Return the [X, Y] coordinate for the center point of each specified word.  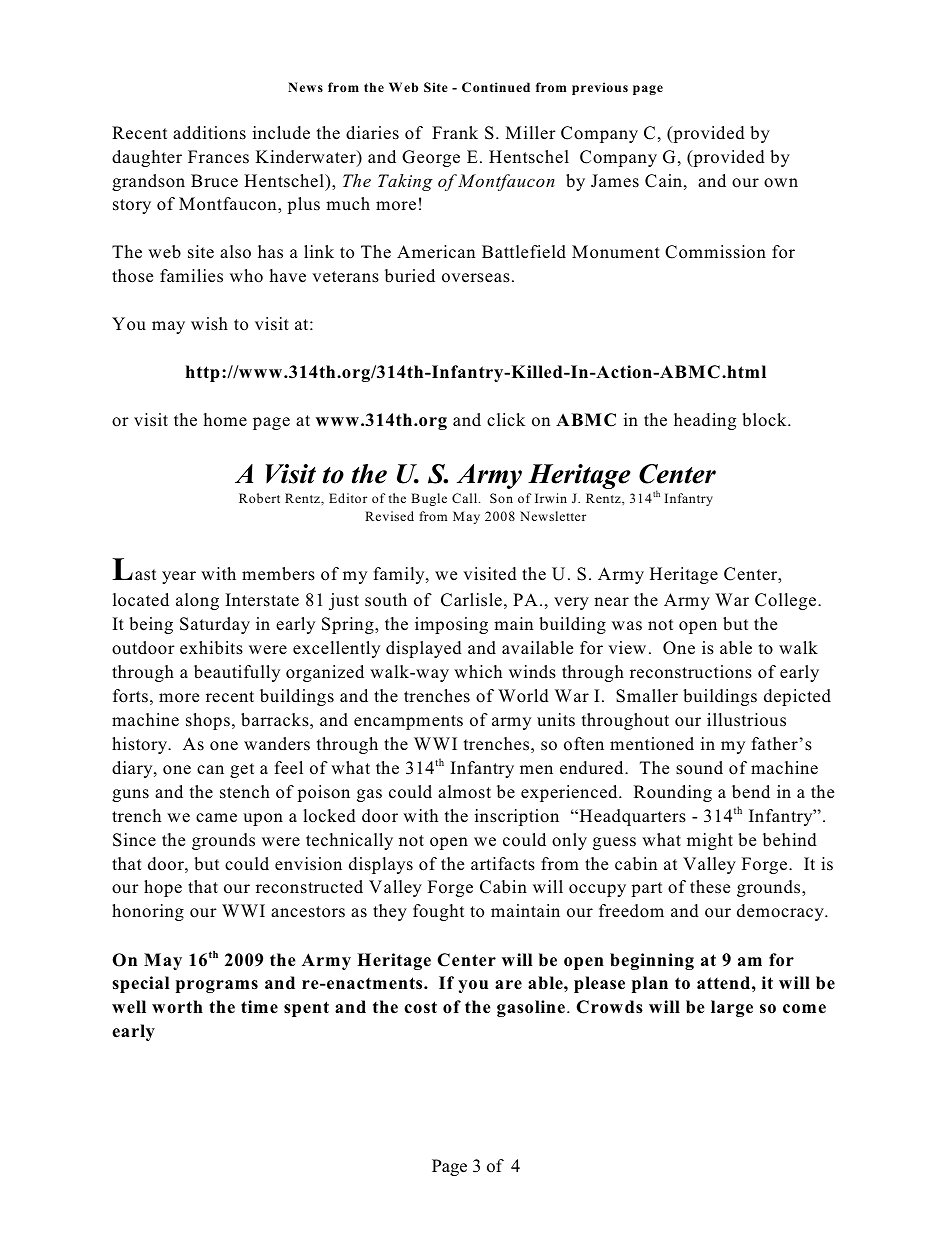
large [732, 1008]
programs [217, 986]
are [508, 985]
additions [209, 133]
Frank [455, 132]
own [781, 183]
